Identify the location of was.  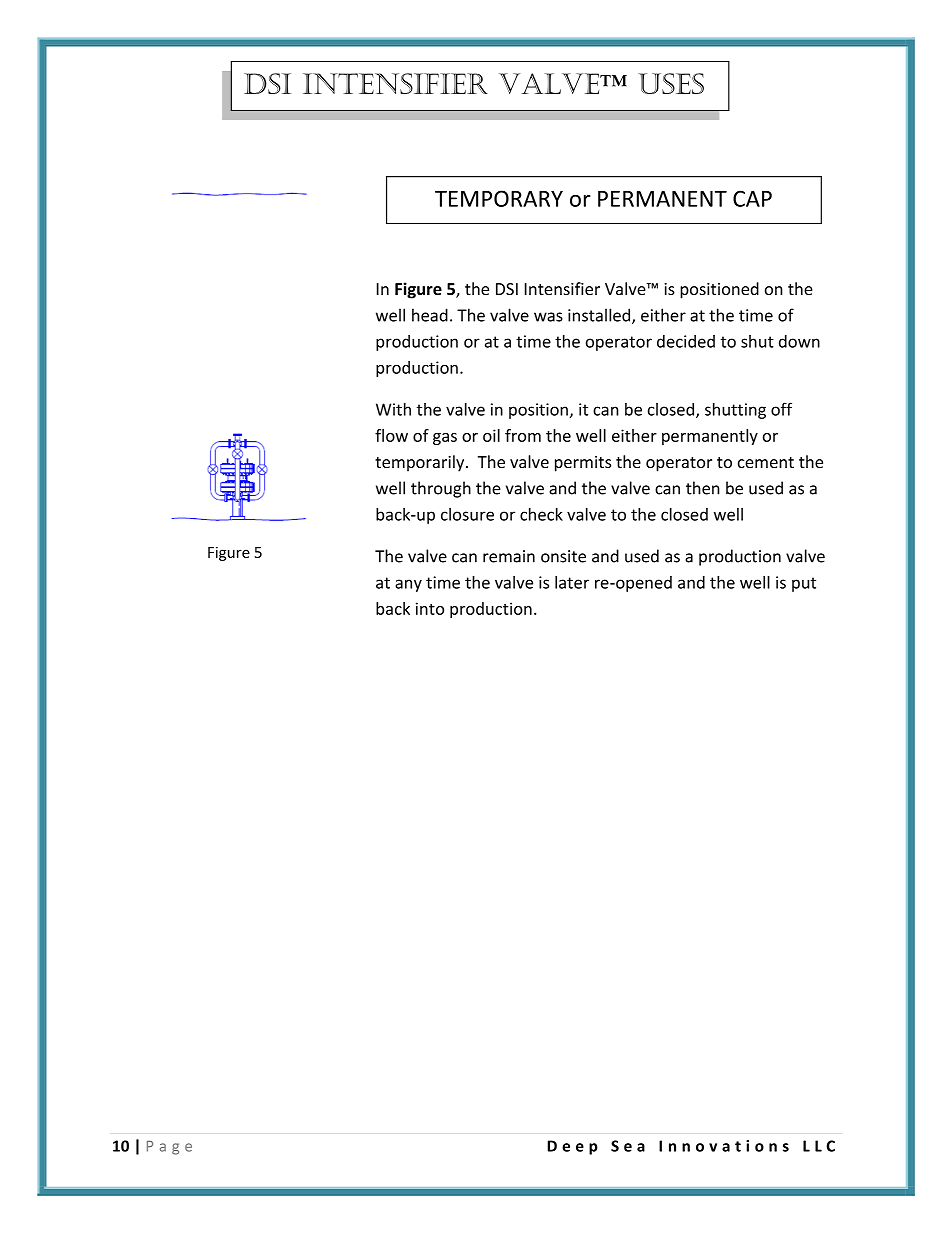
(548, 317).
